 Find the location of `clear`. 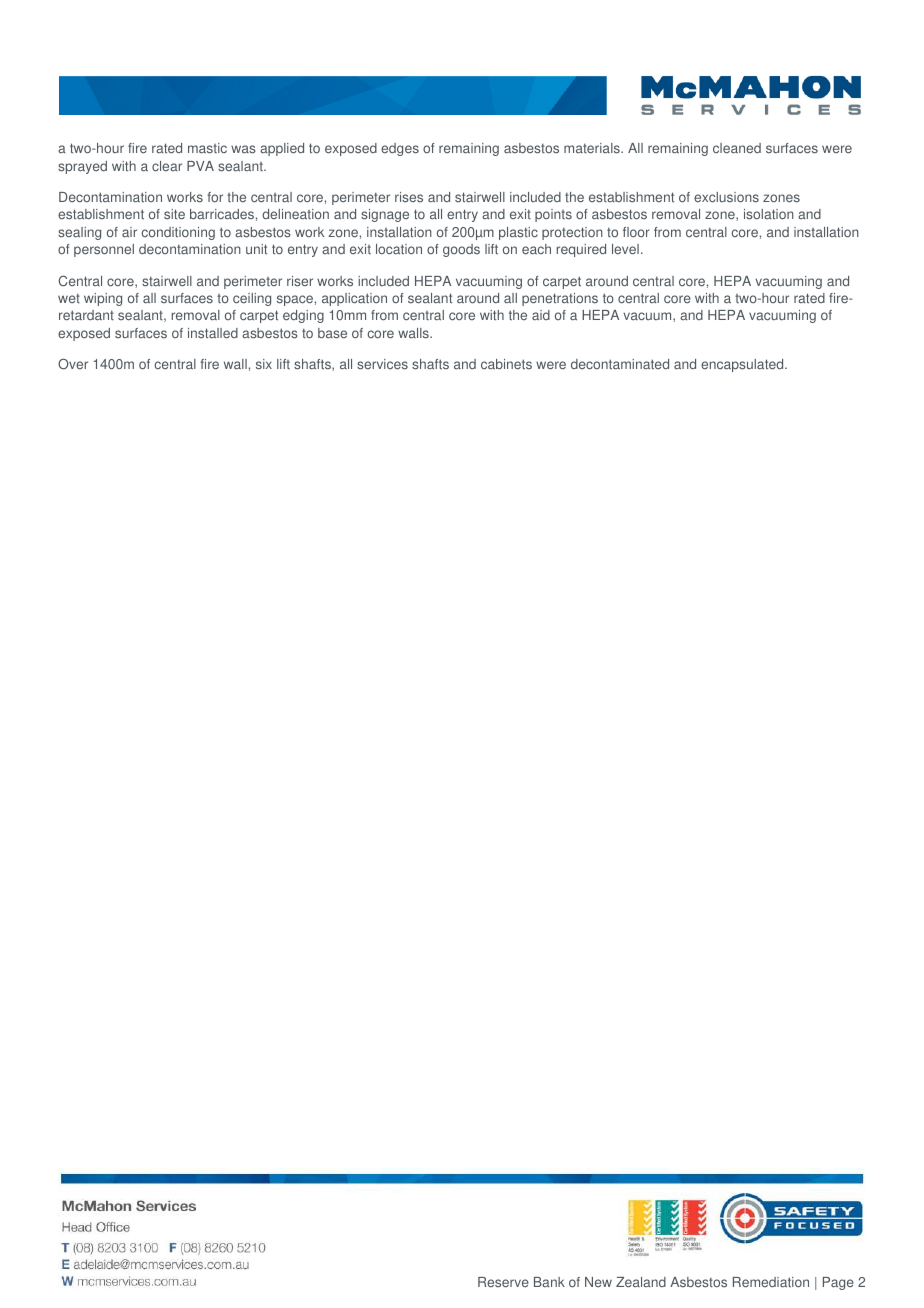

clear is located at coordinates (167, 166).
